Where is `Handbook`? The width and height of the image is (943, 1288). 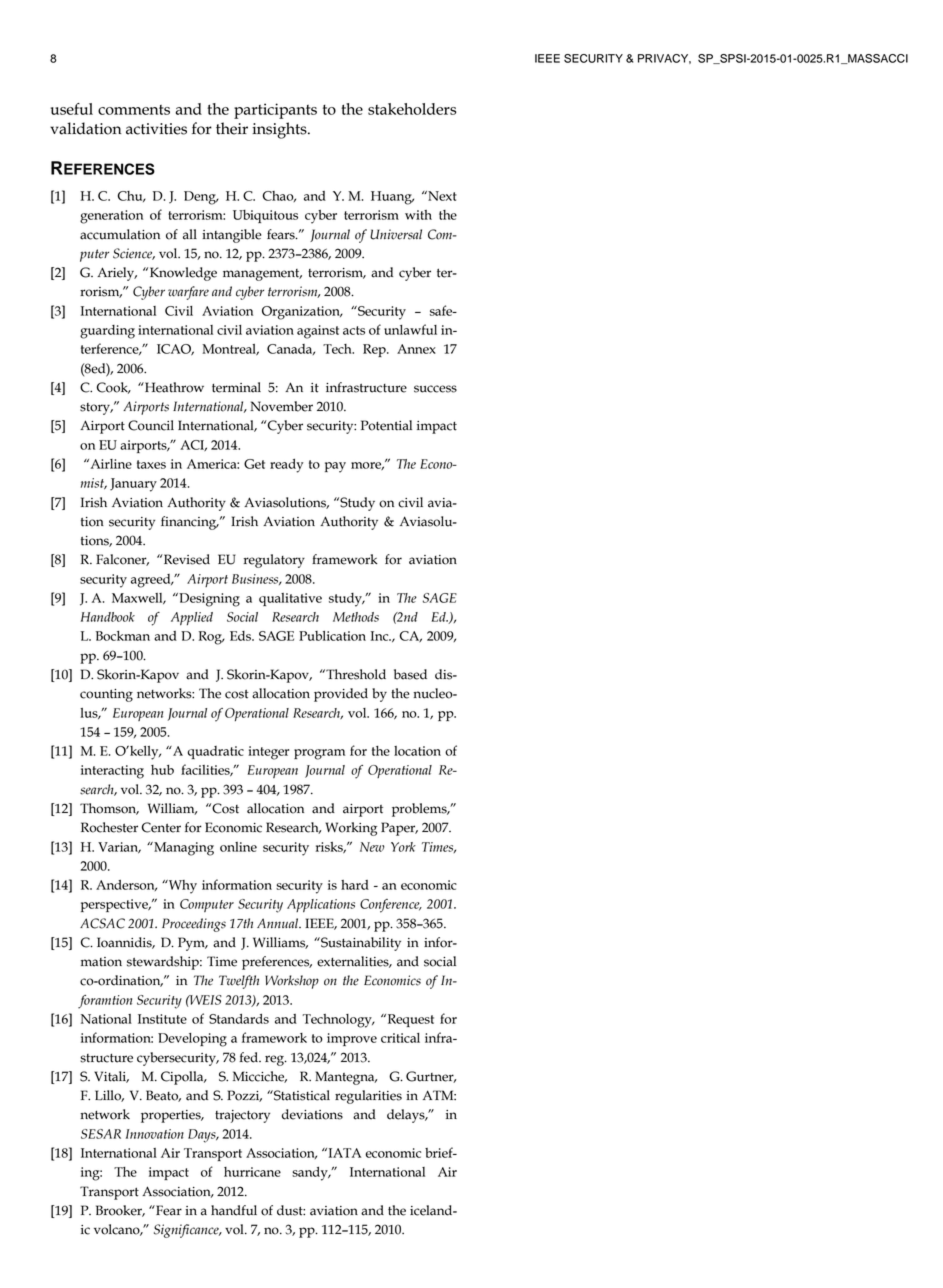
Handbook is located at coordinates (108, 617).
